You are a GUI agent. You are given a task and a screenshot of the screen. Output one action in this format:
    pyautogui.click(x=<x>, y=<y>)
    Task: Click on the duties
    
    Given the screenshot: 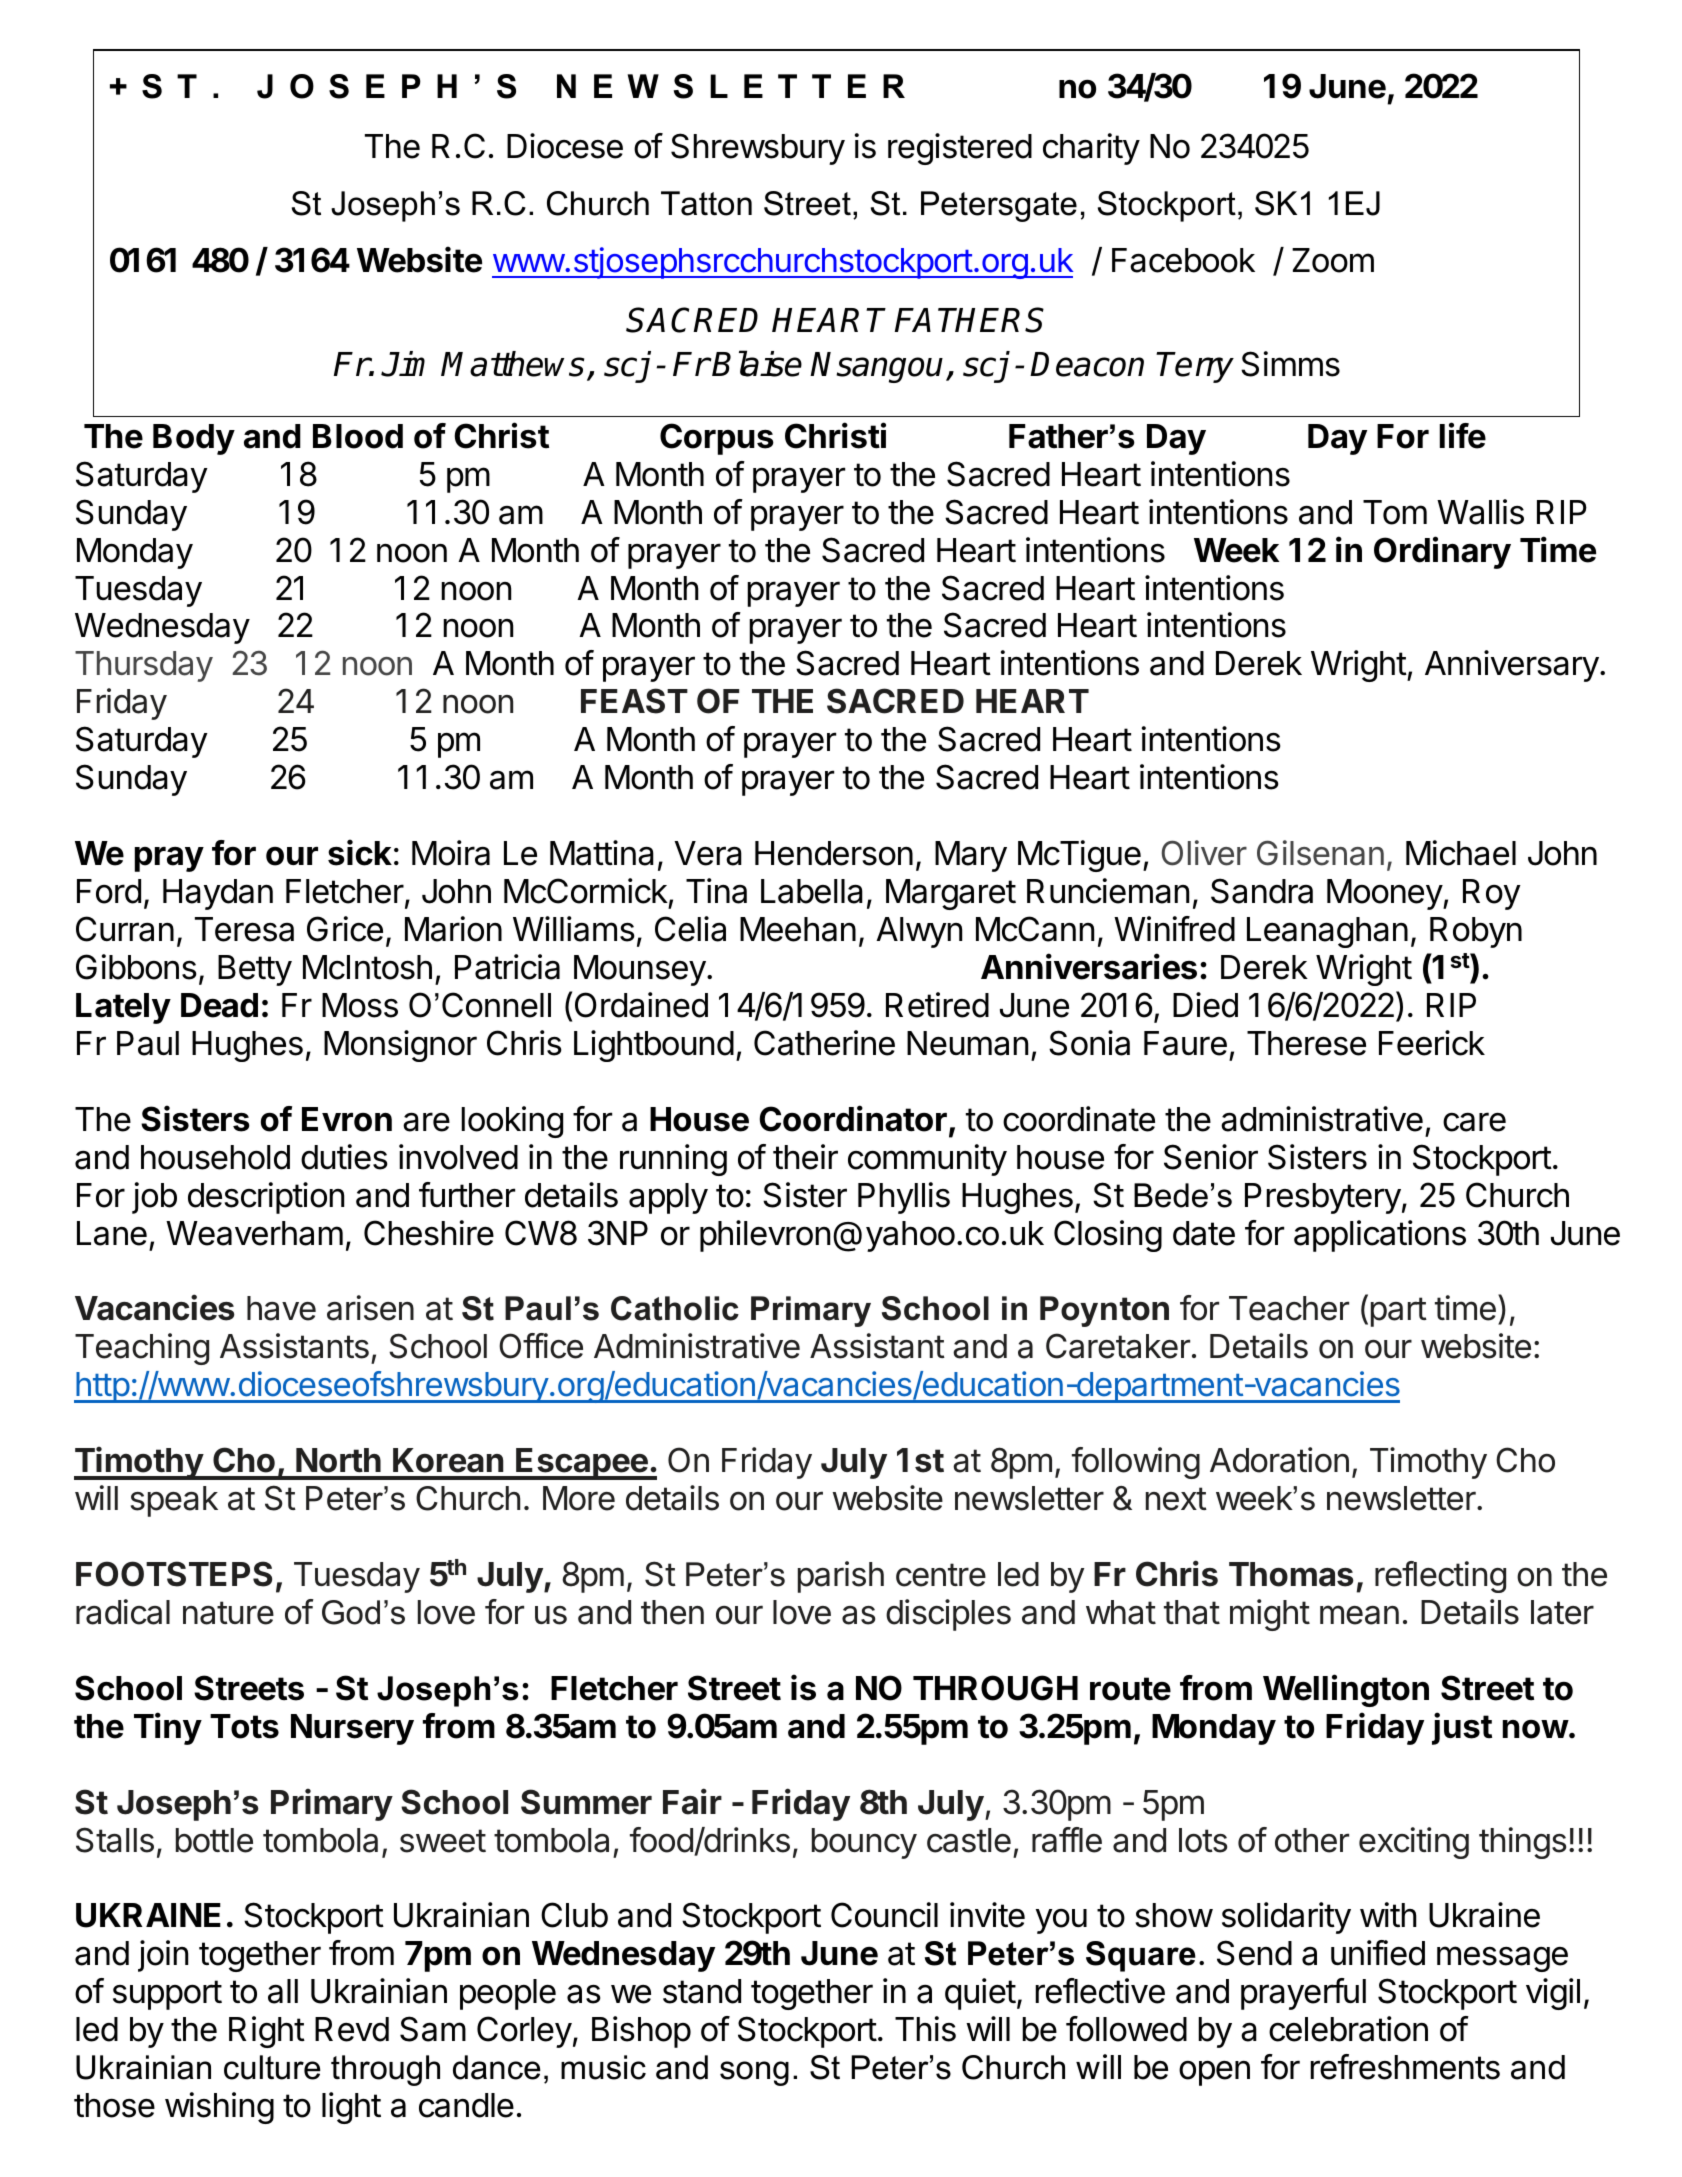 What is the action you would take?
    pyautogui.click(x=344, y=1157)
